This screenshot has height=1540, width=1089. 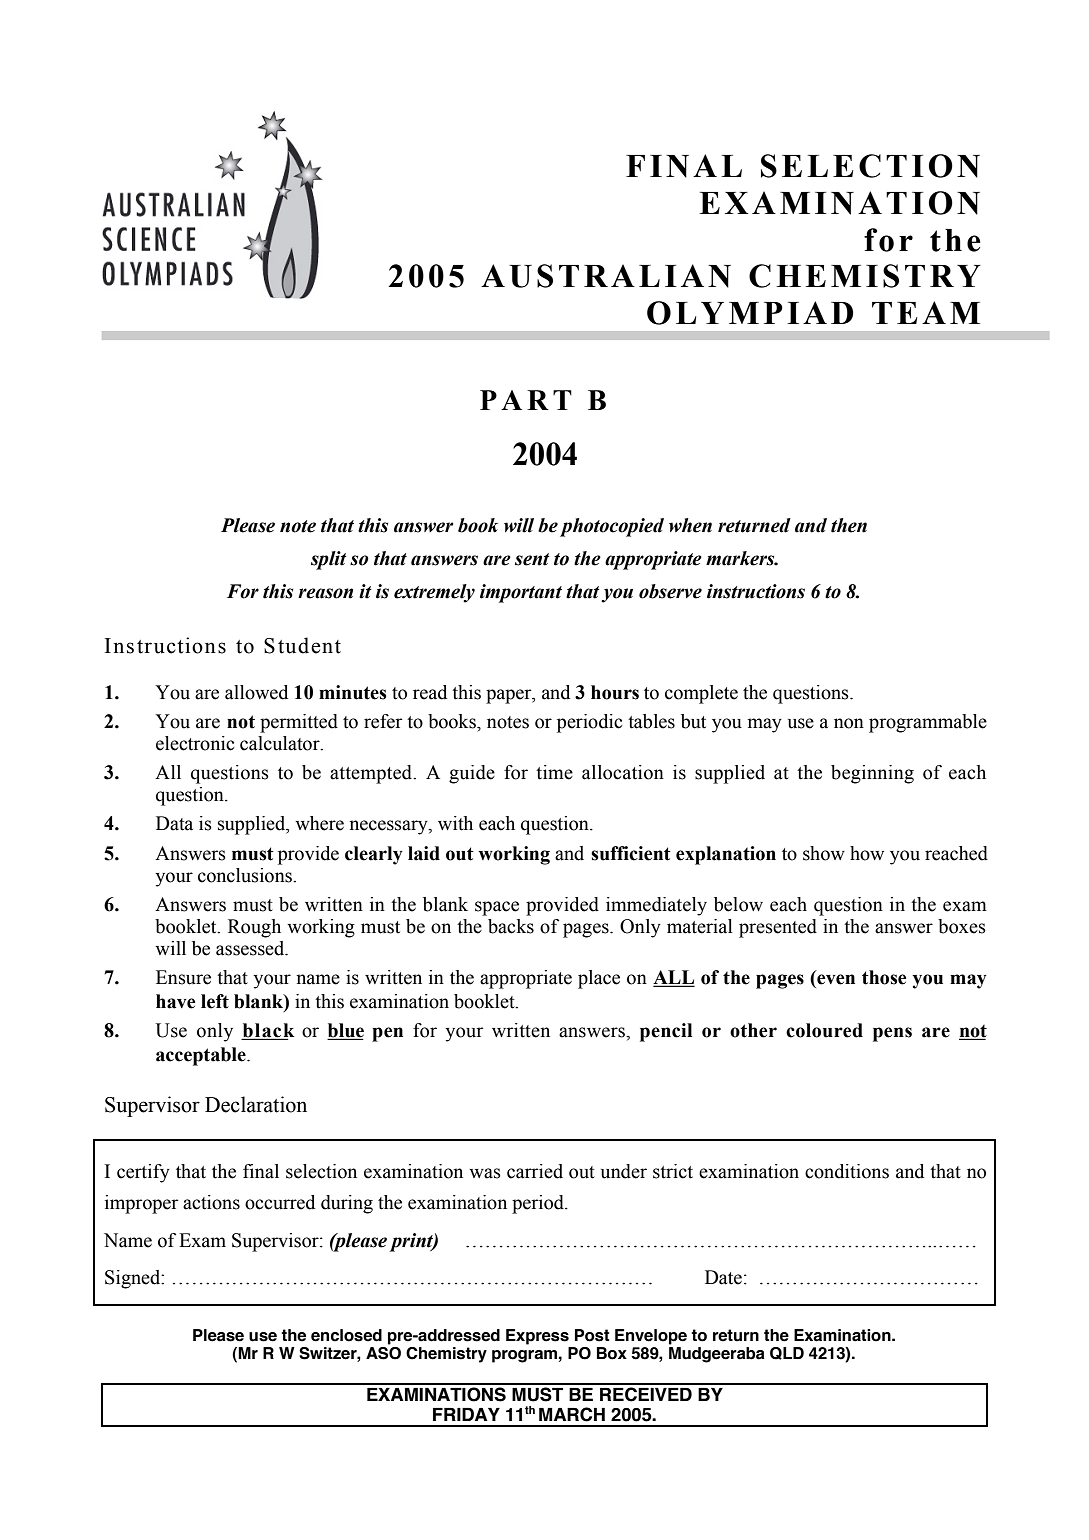 What do you see at coordinates (246, 875) in the screenshot?
I see `conclusions` at bounding box center [246, 875].
